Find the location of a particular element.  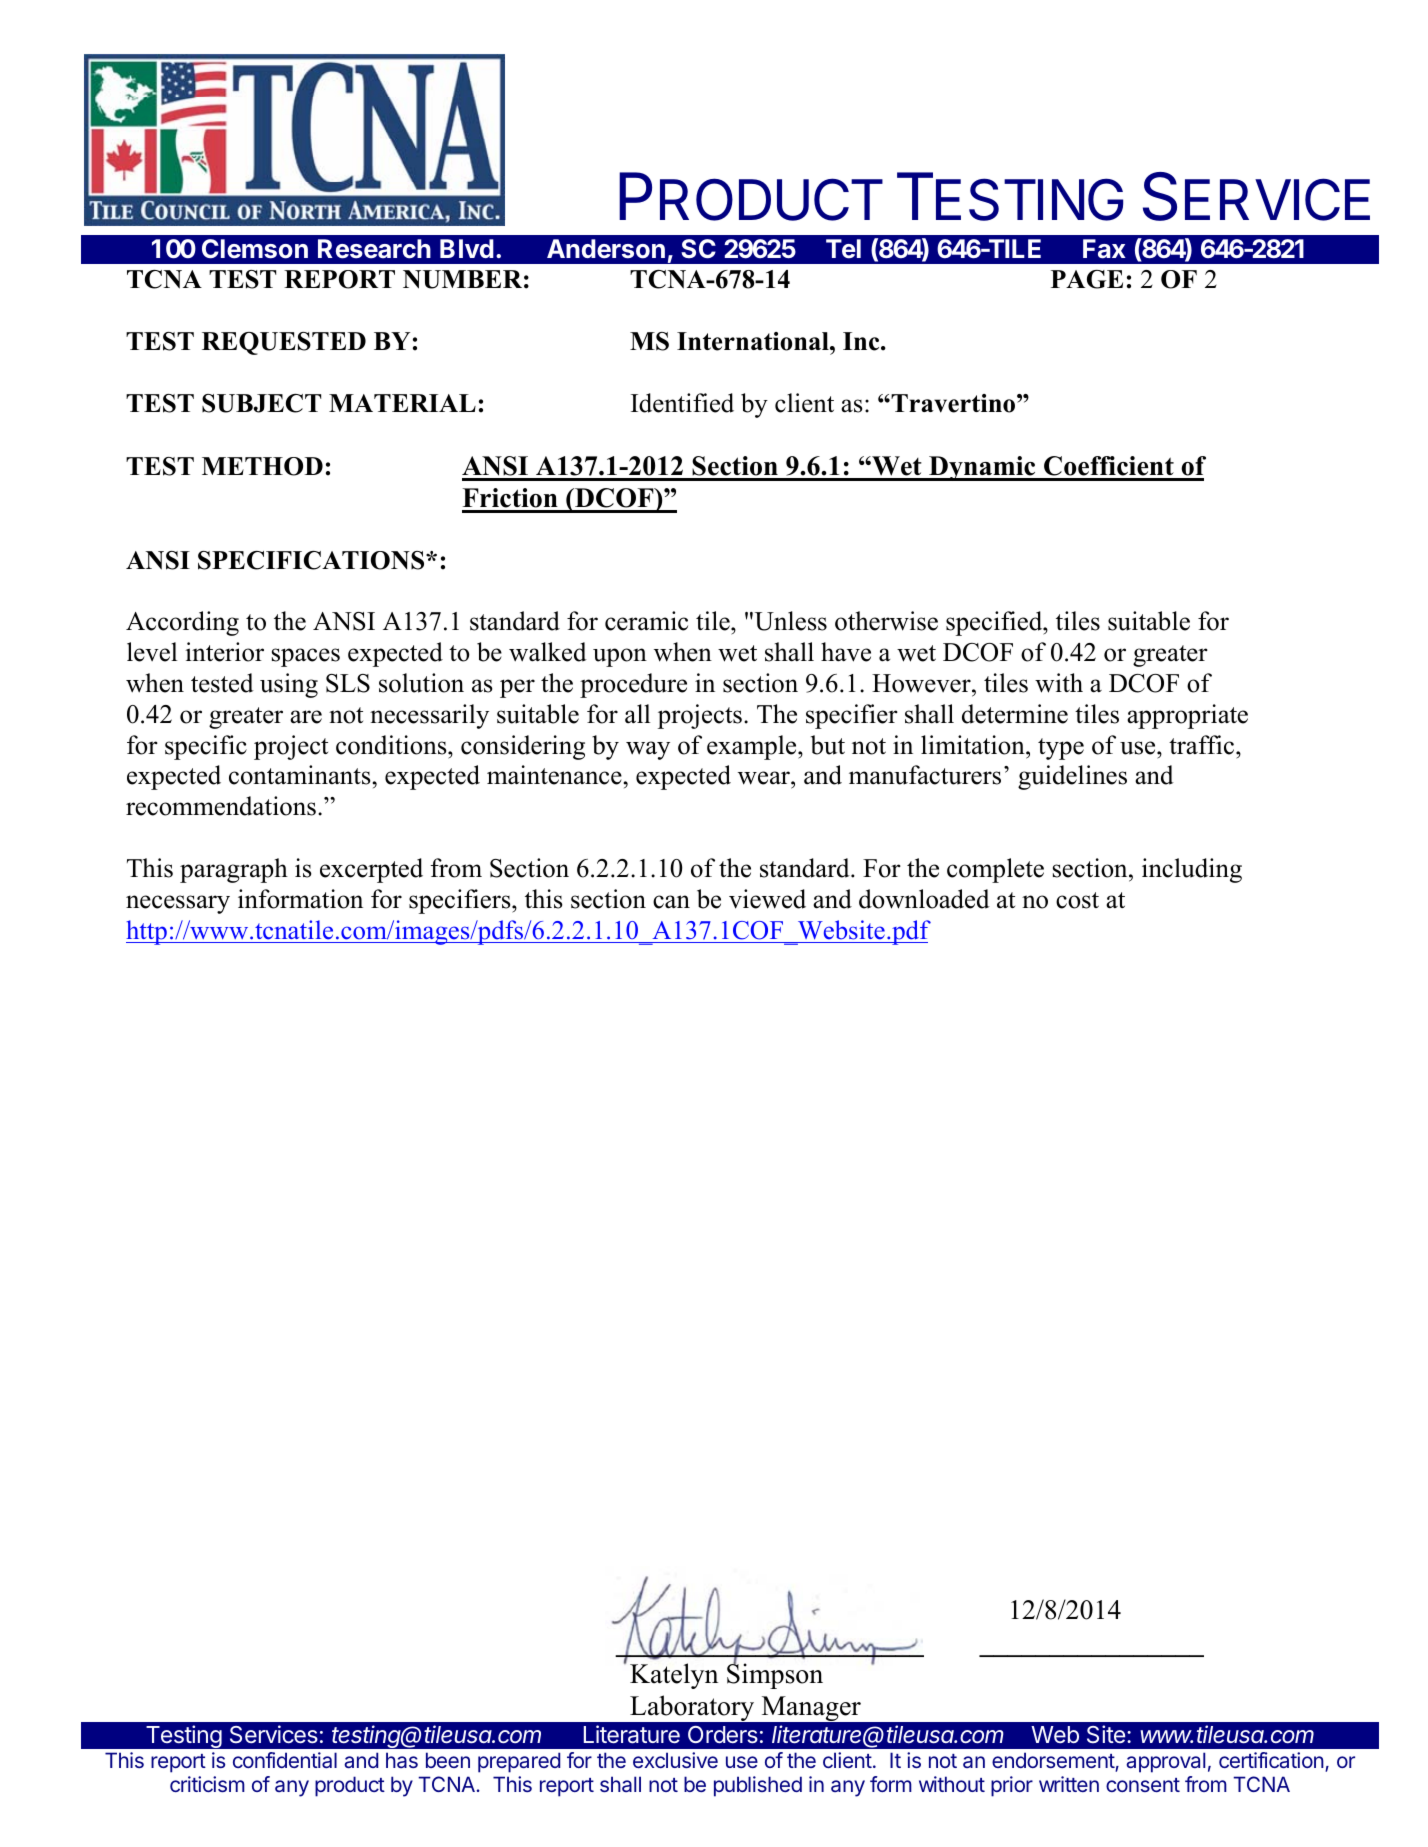

Orders is located at coordinates (723, 1735).
